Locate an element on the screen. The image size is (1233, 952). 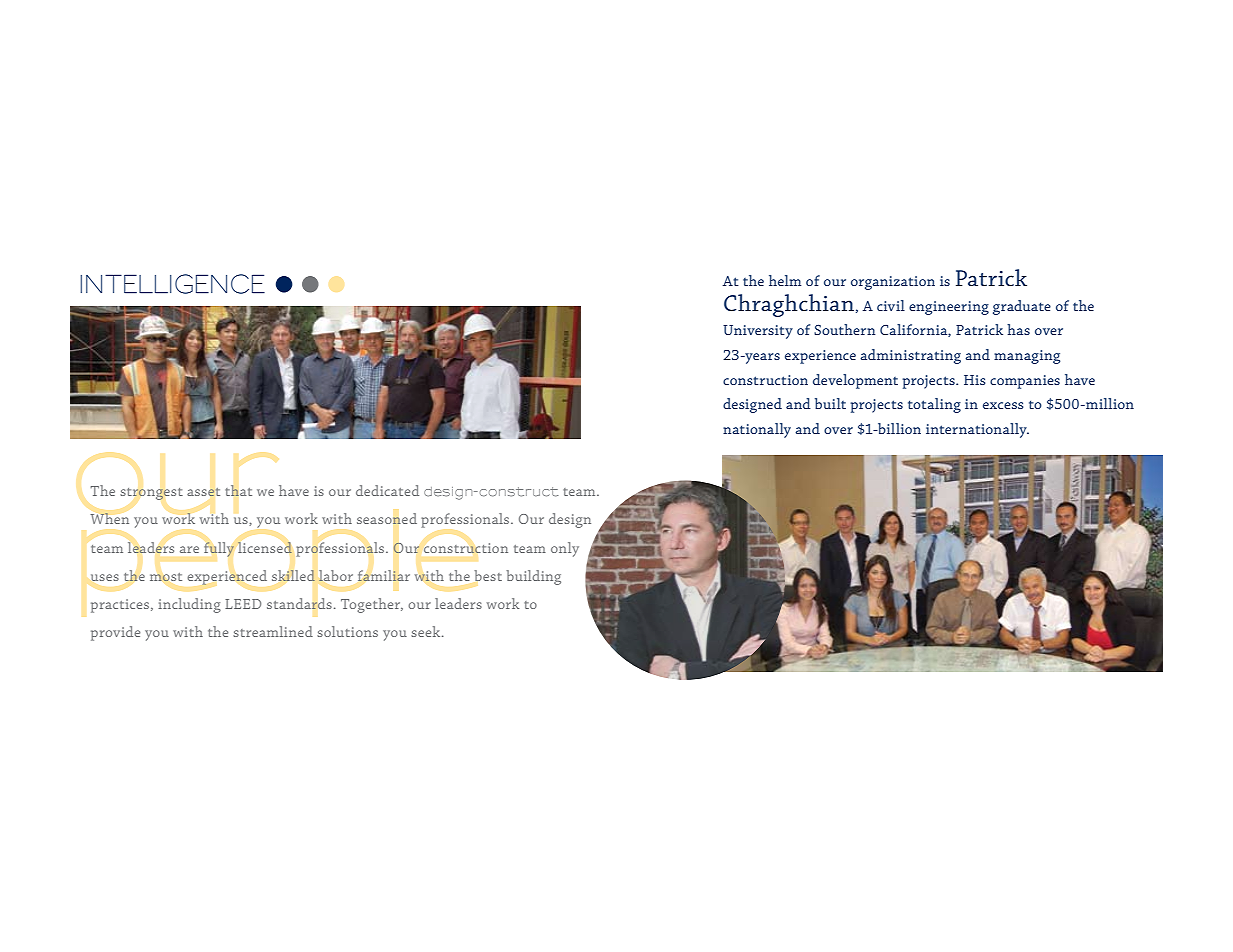
INTELLIGENCE is located at coordinates (172, 284).
